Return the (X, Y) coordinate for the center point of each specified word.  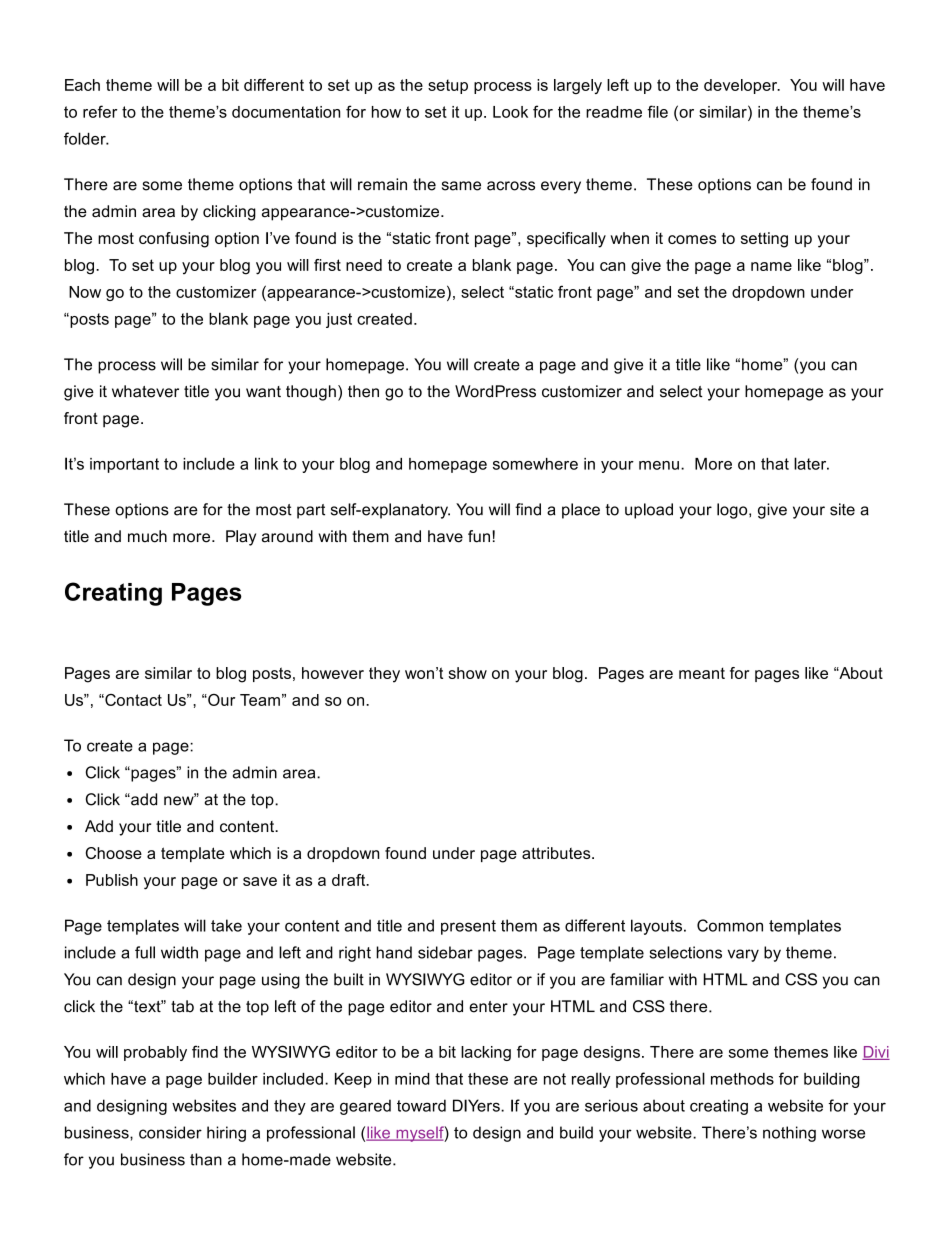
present (468, 927)
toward (421, 1105)
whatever (145, 391)
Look (510, 112)
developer (742, 86)
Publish (112, 880)
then (363, 391)
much (147, 536)
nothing (789, 1134)
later (811, 463)
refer (100, 111)
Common (730, 925)
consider (170, 1132)
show (468, 673)
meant (702, 673)
